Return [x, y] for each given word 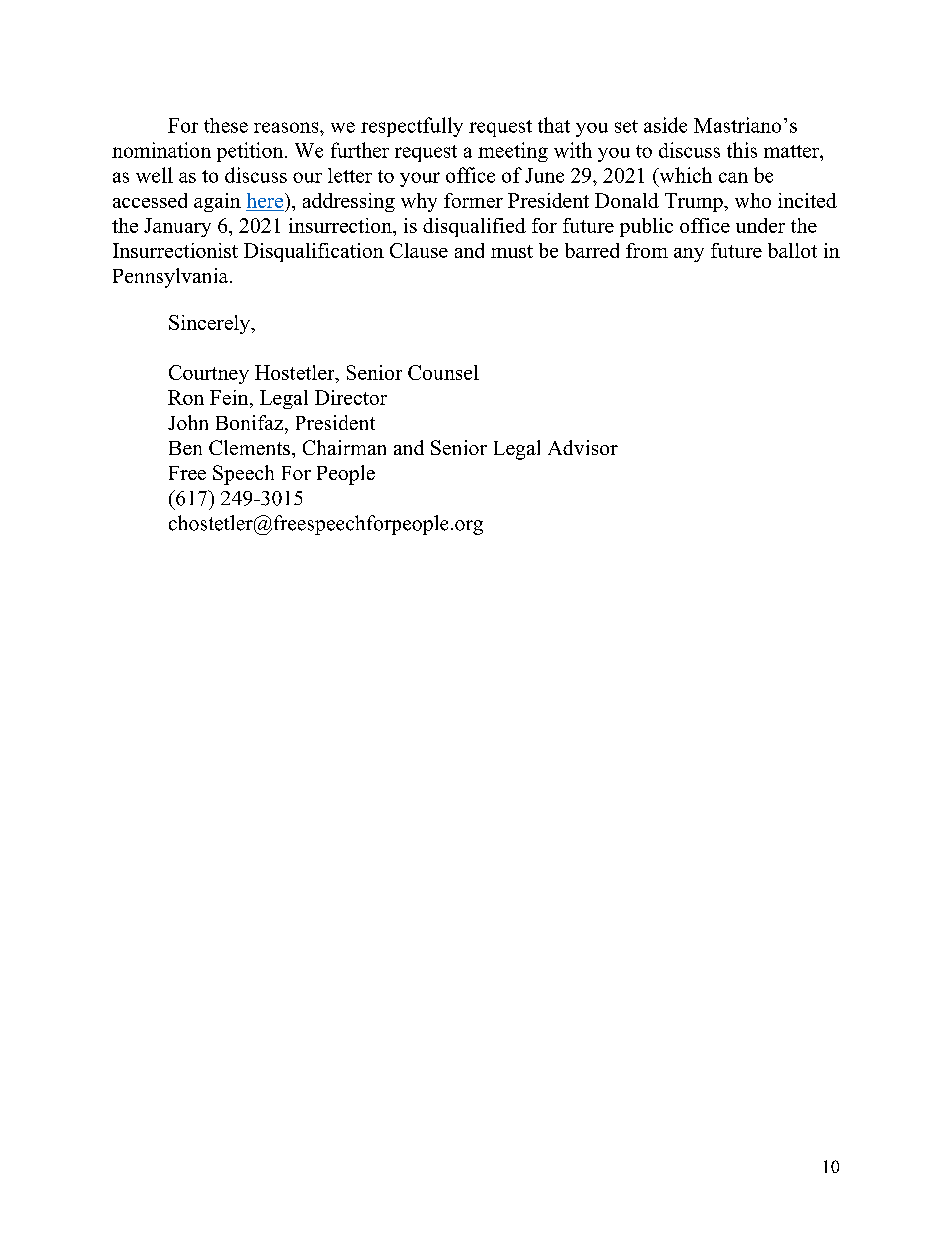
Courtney [209, 374]
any [689, 255]
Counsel [443, 372]
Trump [695, 202]
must [512, 251]
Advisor [583, 447]
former [473, 200]
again [217, 202]
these [226, 125]
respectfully [412, 127]
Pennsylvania [172, 278]
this [742, 150]
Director [351, 397]
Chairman [344, 447]
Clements [249, 447]
